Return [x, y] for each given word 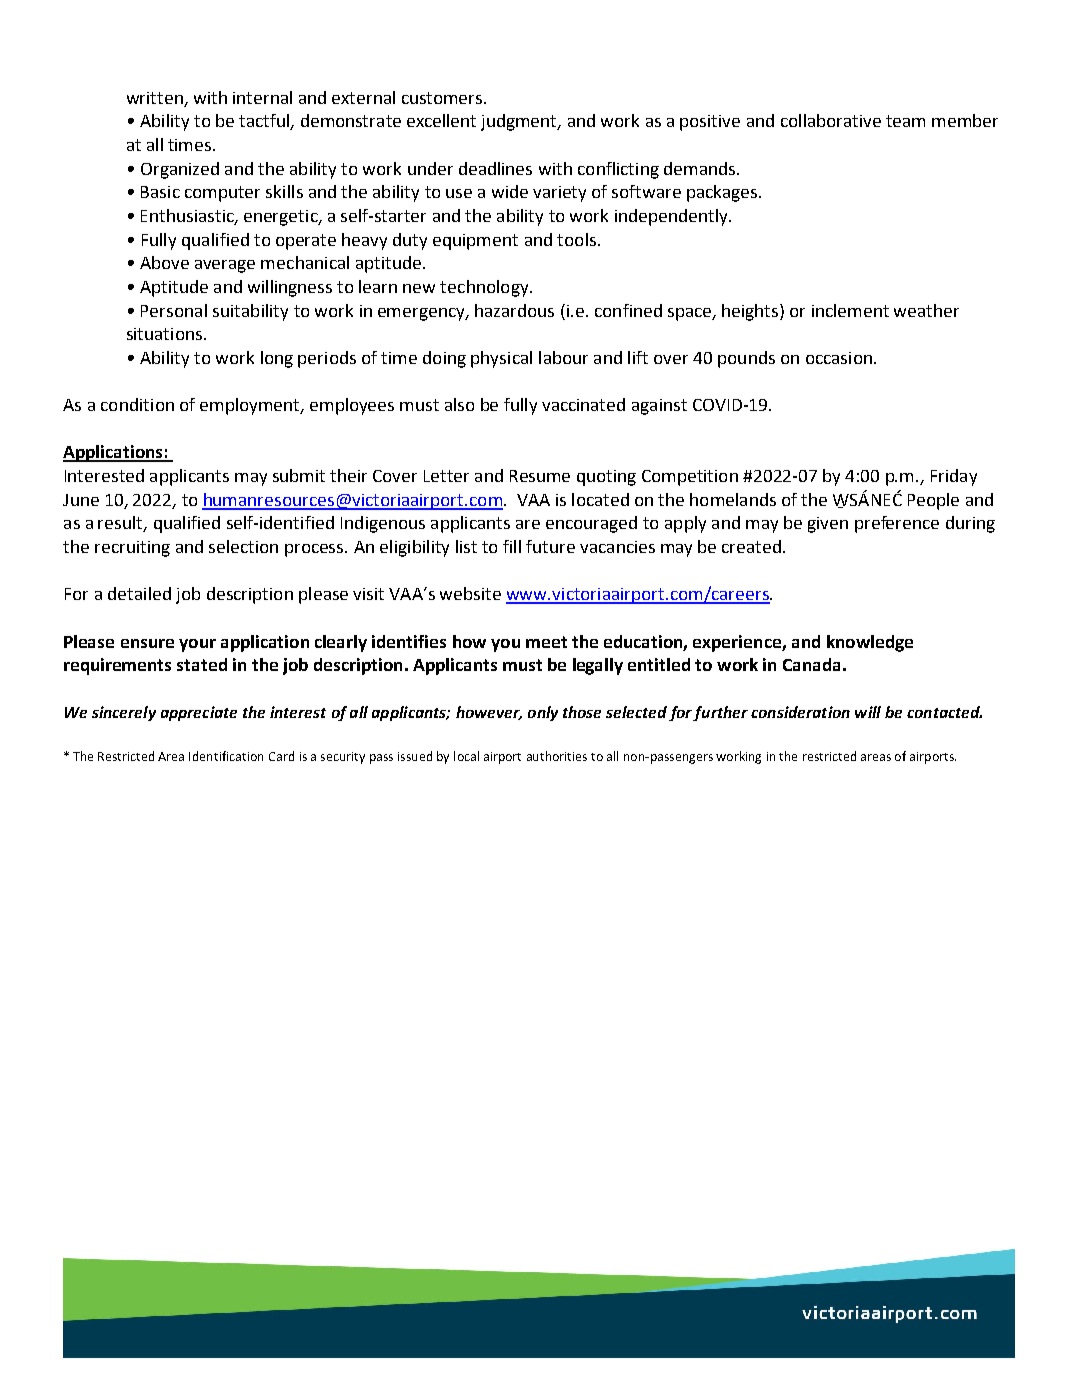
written [155, 98]
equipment [475, 242]
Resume [540, 476]
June [81, 500]
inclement [850, 310]
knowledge [870, 643]
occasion [839, 358]
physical [501, 359]
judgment [520, 122]
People [933, 501]
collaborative [831, 120]
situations [166, 334]
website [470, 593]
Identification [226, 756]
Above [164, 262]
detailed [139, 593]
